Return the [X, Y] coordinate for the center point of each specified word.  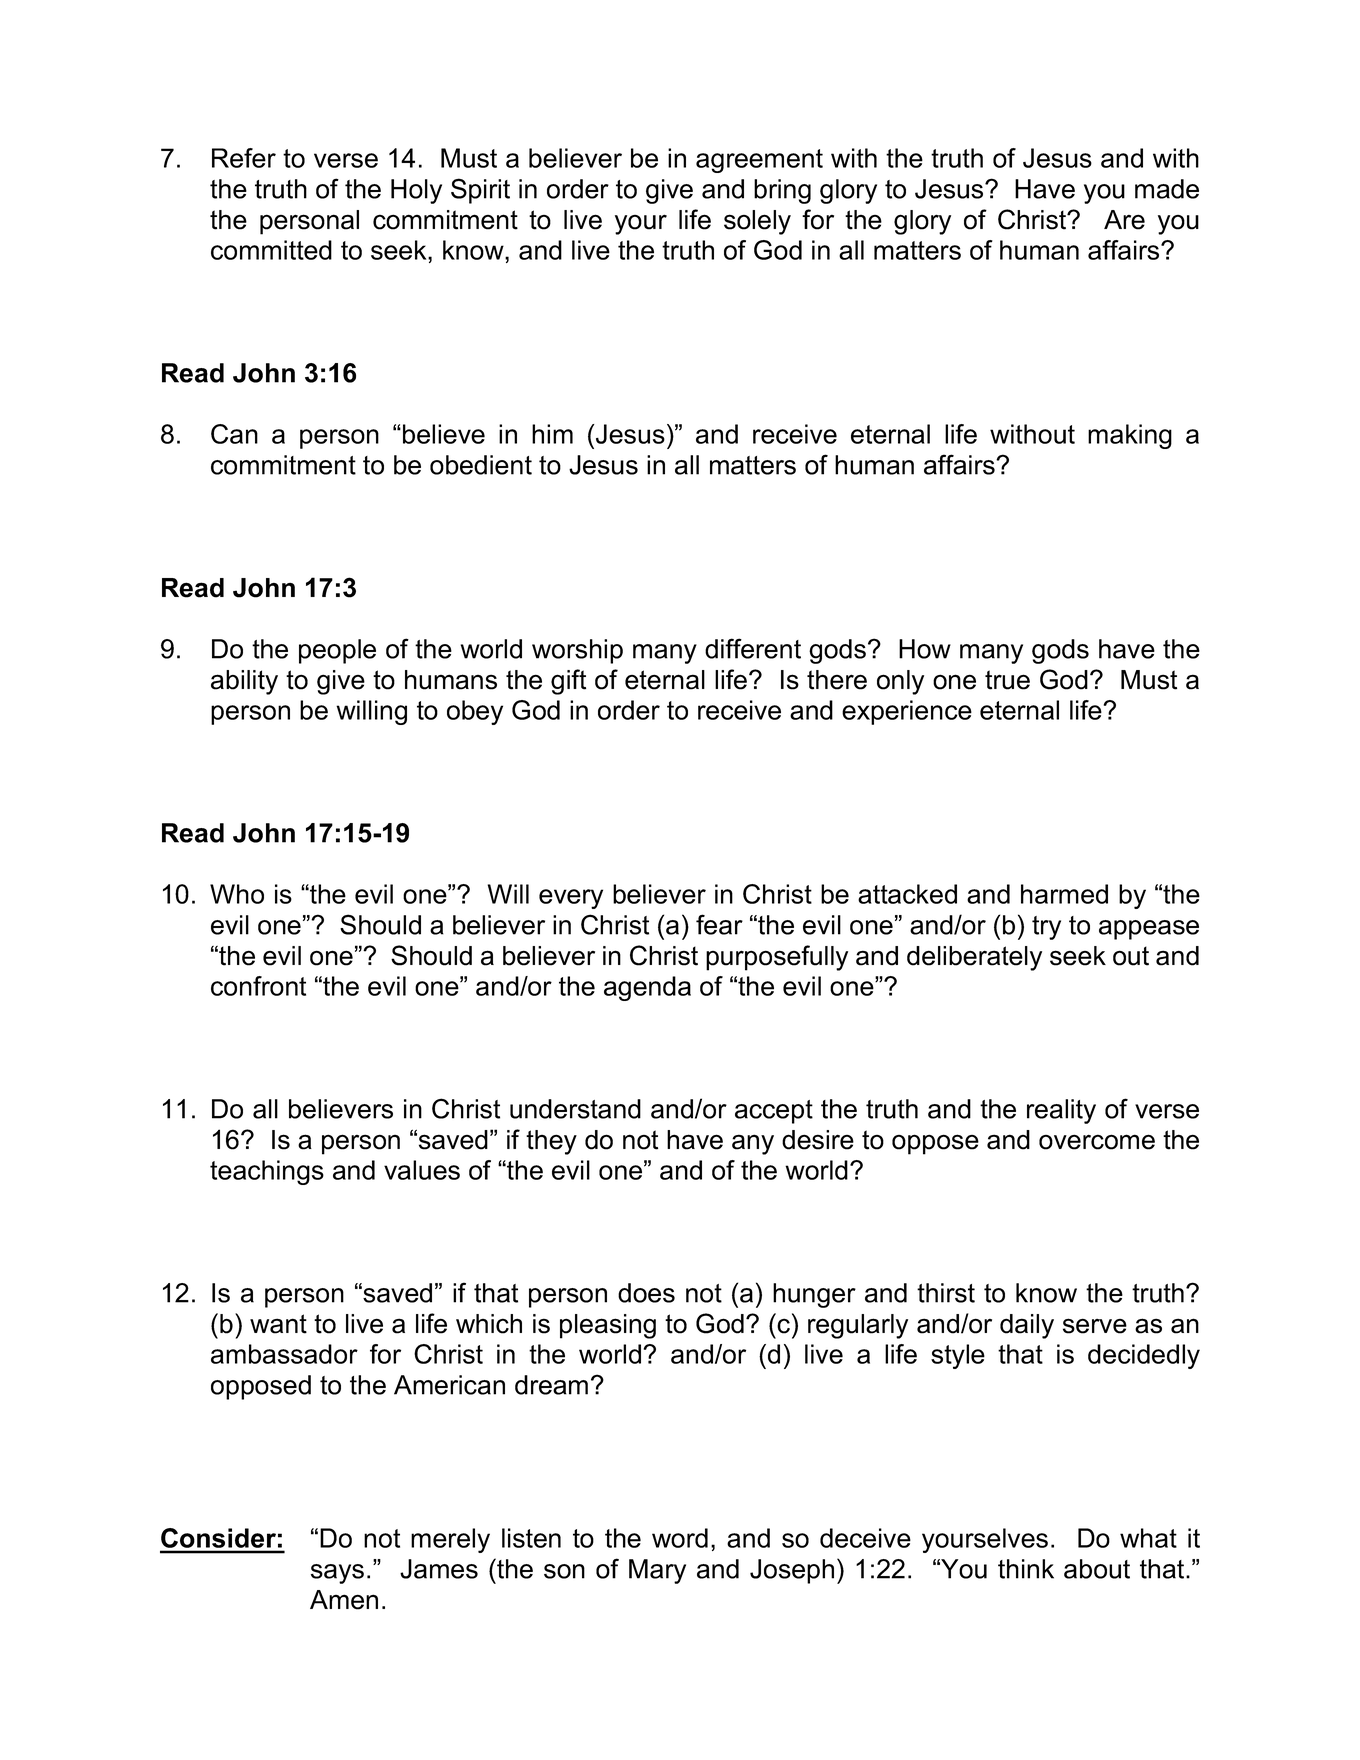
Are [1124, 220]
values [422, 1170]
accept [774, 1112]
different [753, 648]
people [337, 651]
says [337, 1574]
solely [757, 222]
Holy [416, 191]
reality [1061, 1111]
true [1007, 680]
